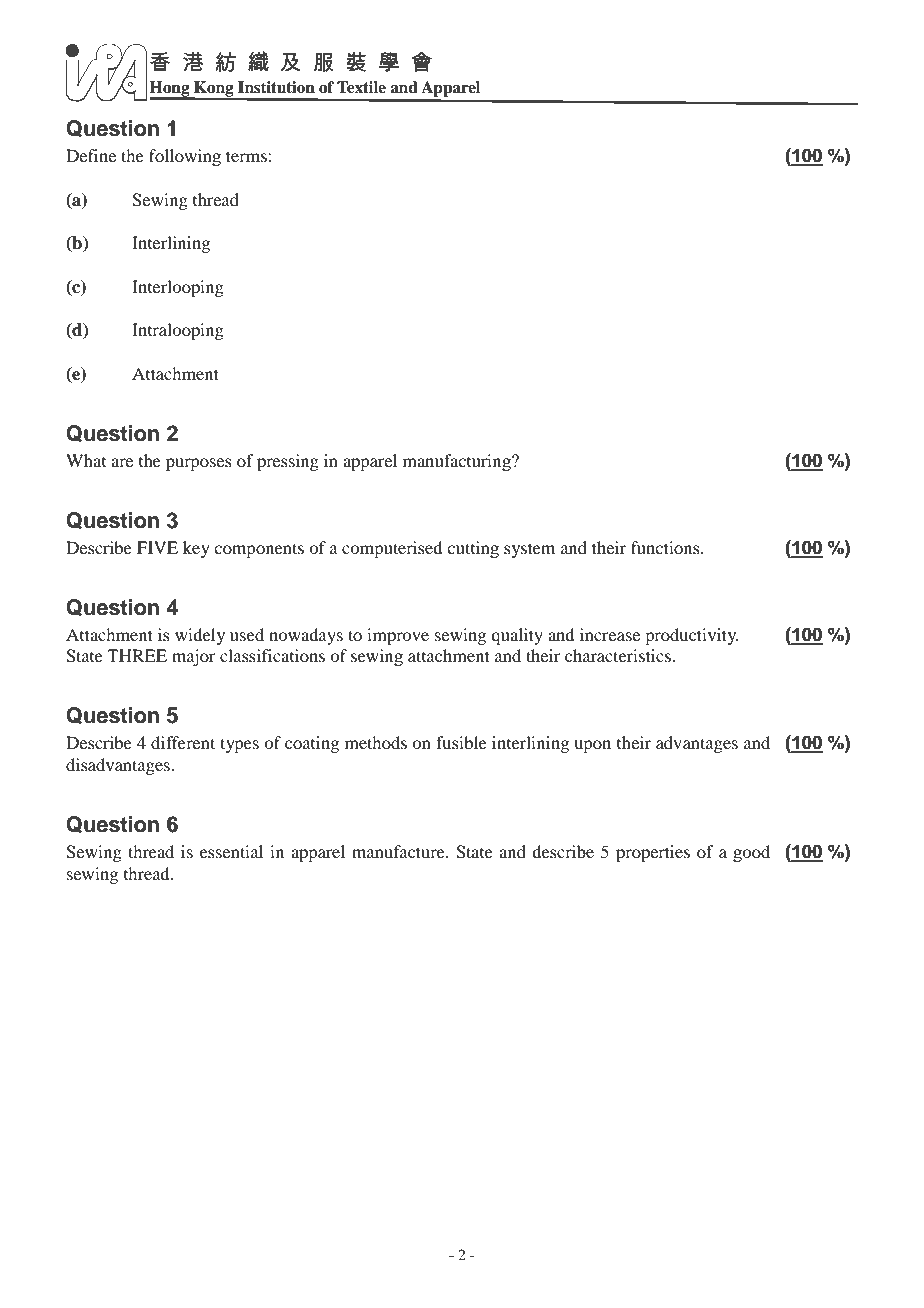 Image resolution: width=924 pixels, height=1308 pixels. I want to click on functions, so click(666, 547).
